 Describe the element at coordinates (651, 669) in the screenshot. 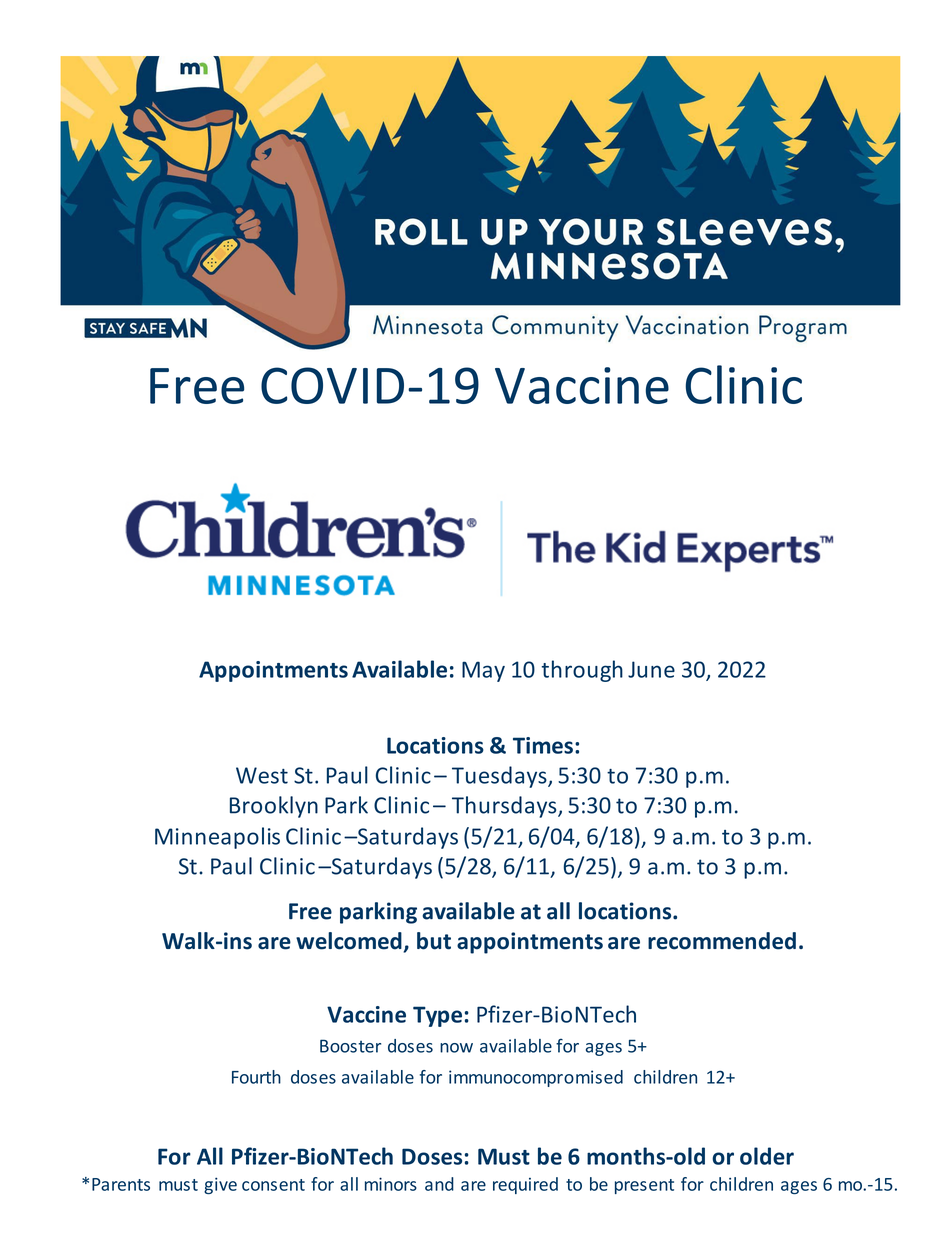

I see `June` at that location.
